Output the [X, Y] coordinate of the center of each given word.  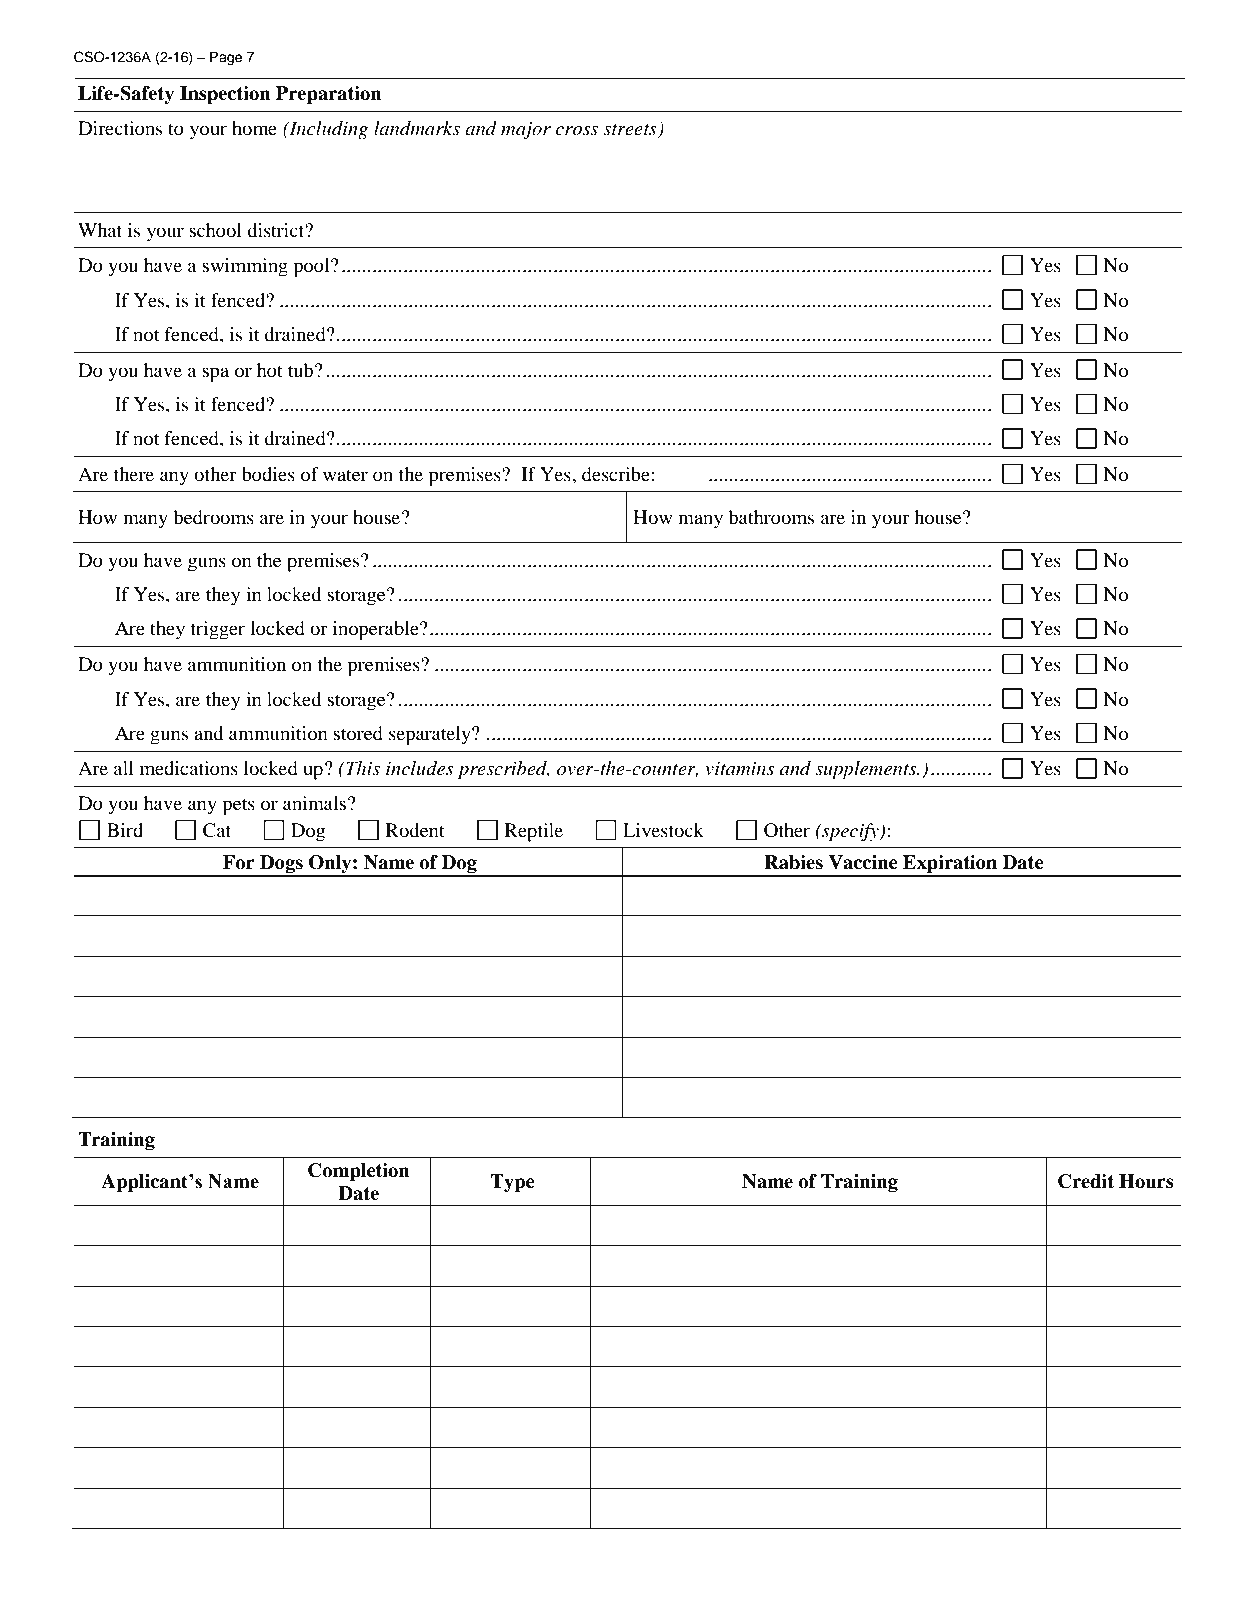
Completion [359, 1172]
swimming [245, 267]
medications [189, 768]
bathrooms [771, 517]
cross [577, 130]
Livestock [663, 830]
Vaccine [863, 862]
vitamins [739, 768]
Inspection [225, 95]
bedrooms [213, 517]
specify [850, 832]
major [526, 130]
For [239, 862]
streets [630, 129]
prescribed [504, 770]
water [345, 475]
